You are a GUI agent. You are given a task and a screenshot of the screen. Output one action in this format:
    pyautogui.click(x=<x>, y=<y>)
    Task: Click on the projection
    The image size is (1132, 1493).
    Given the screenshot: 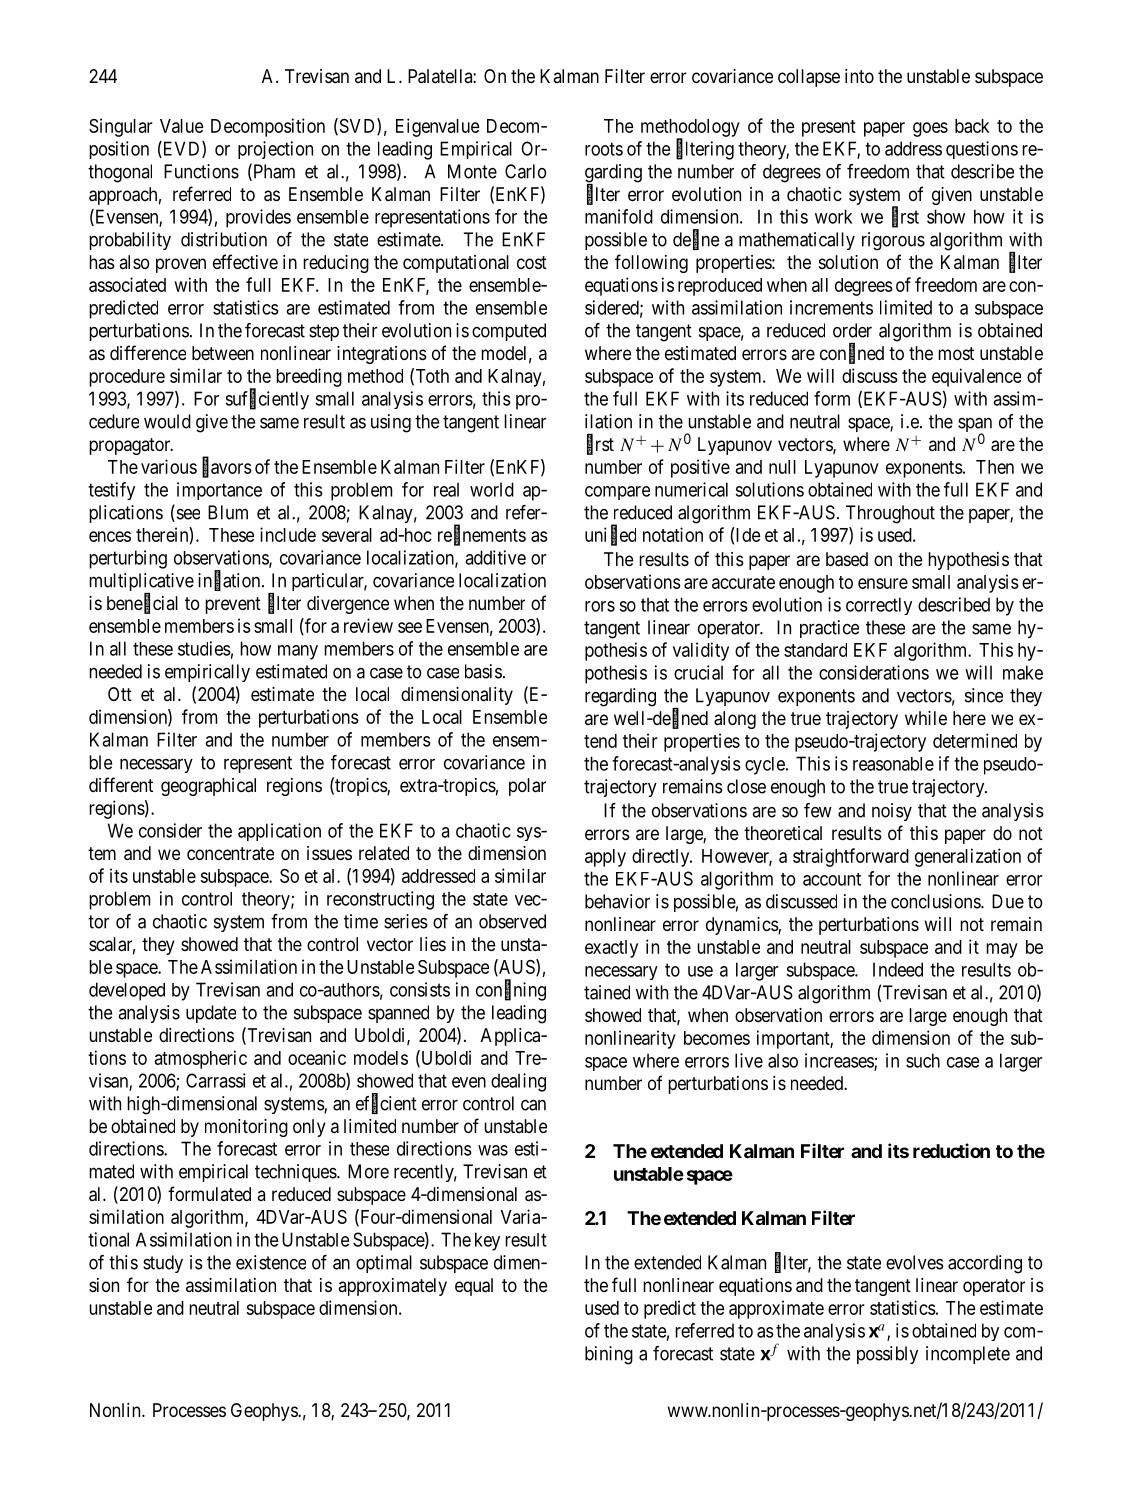 What is the action you would take?
    pyautogui.click(x=275, y=150)
